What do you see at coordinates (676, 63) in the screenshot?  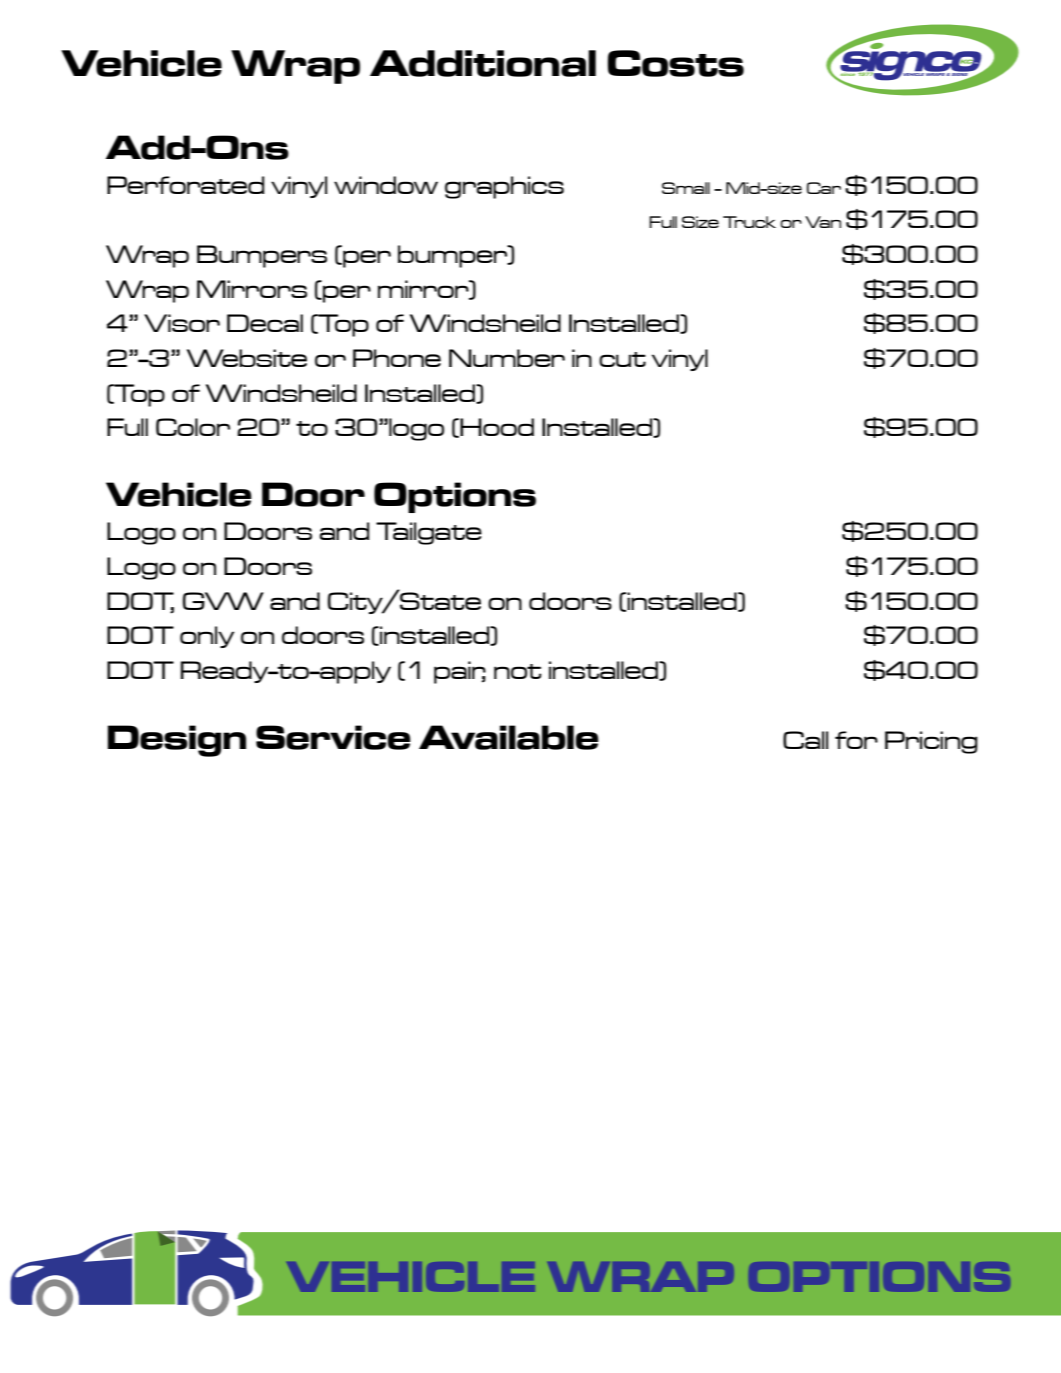 I see `Costs` at bounding box center [676, 63].
